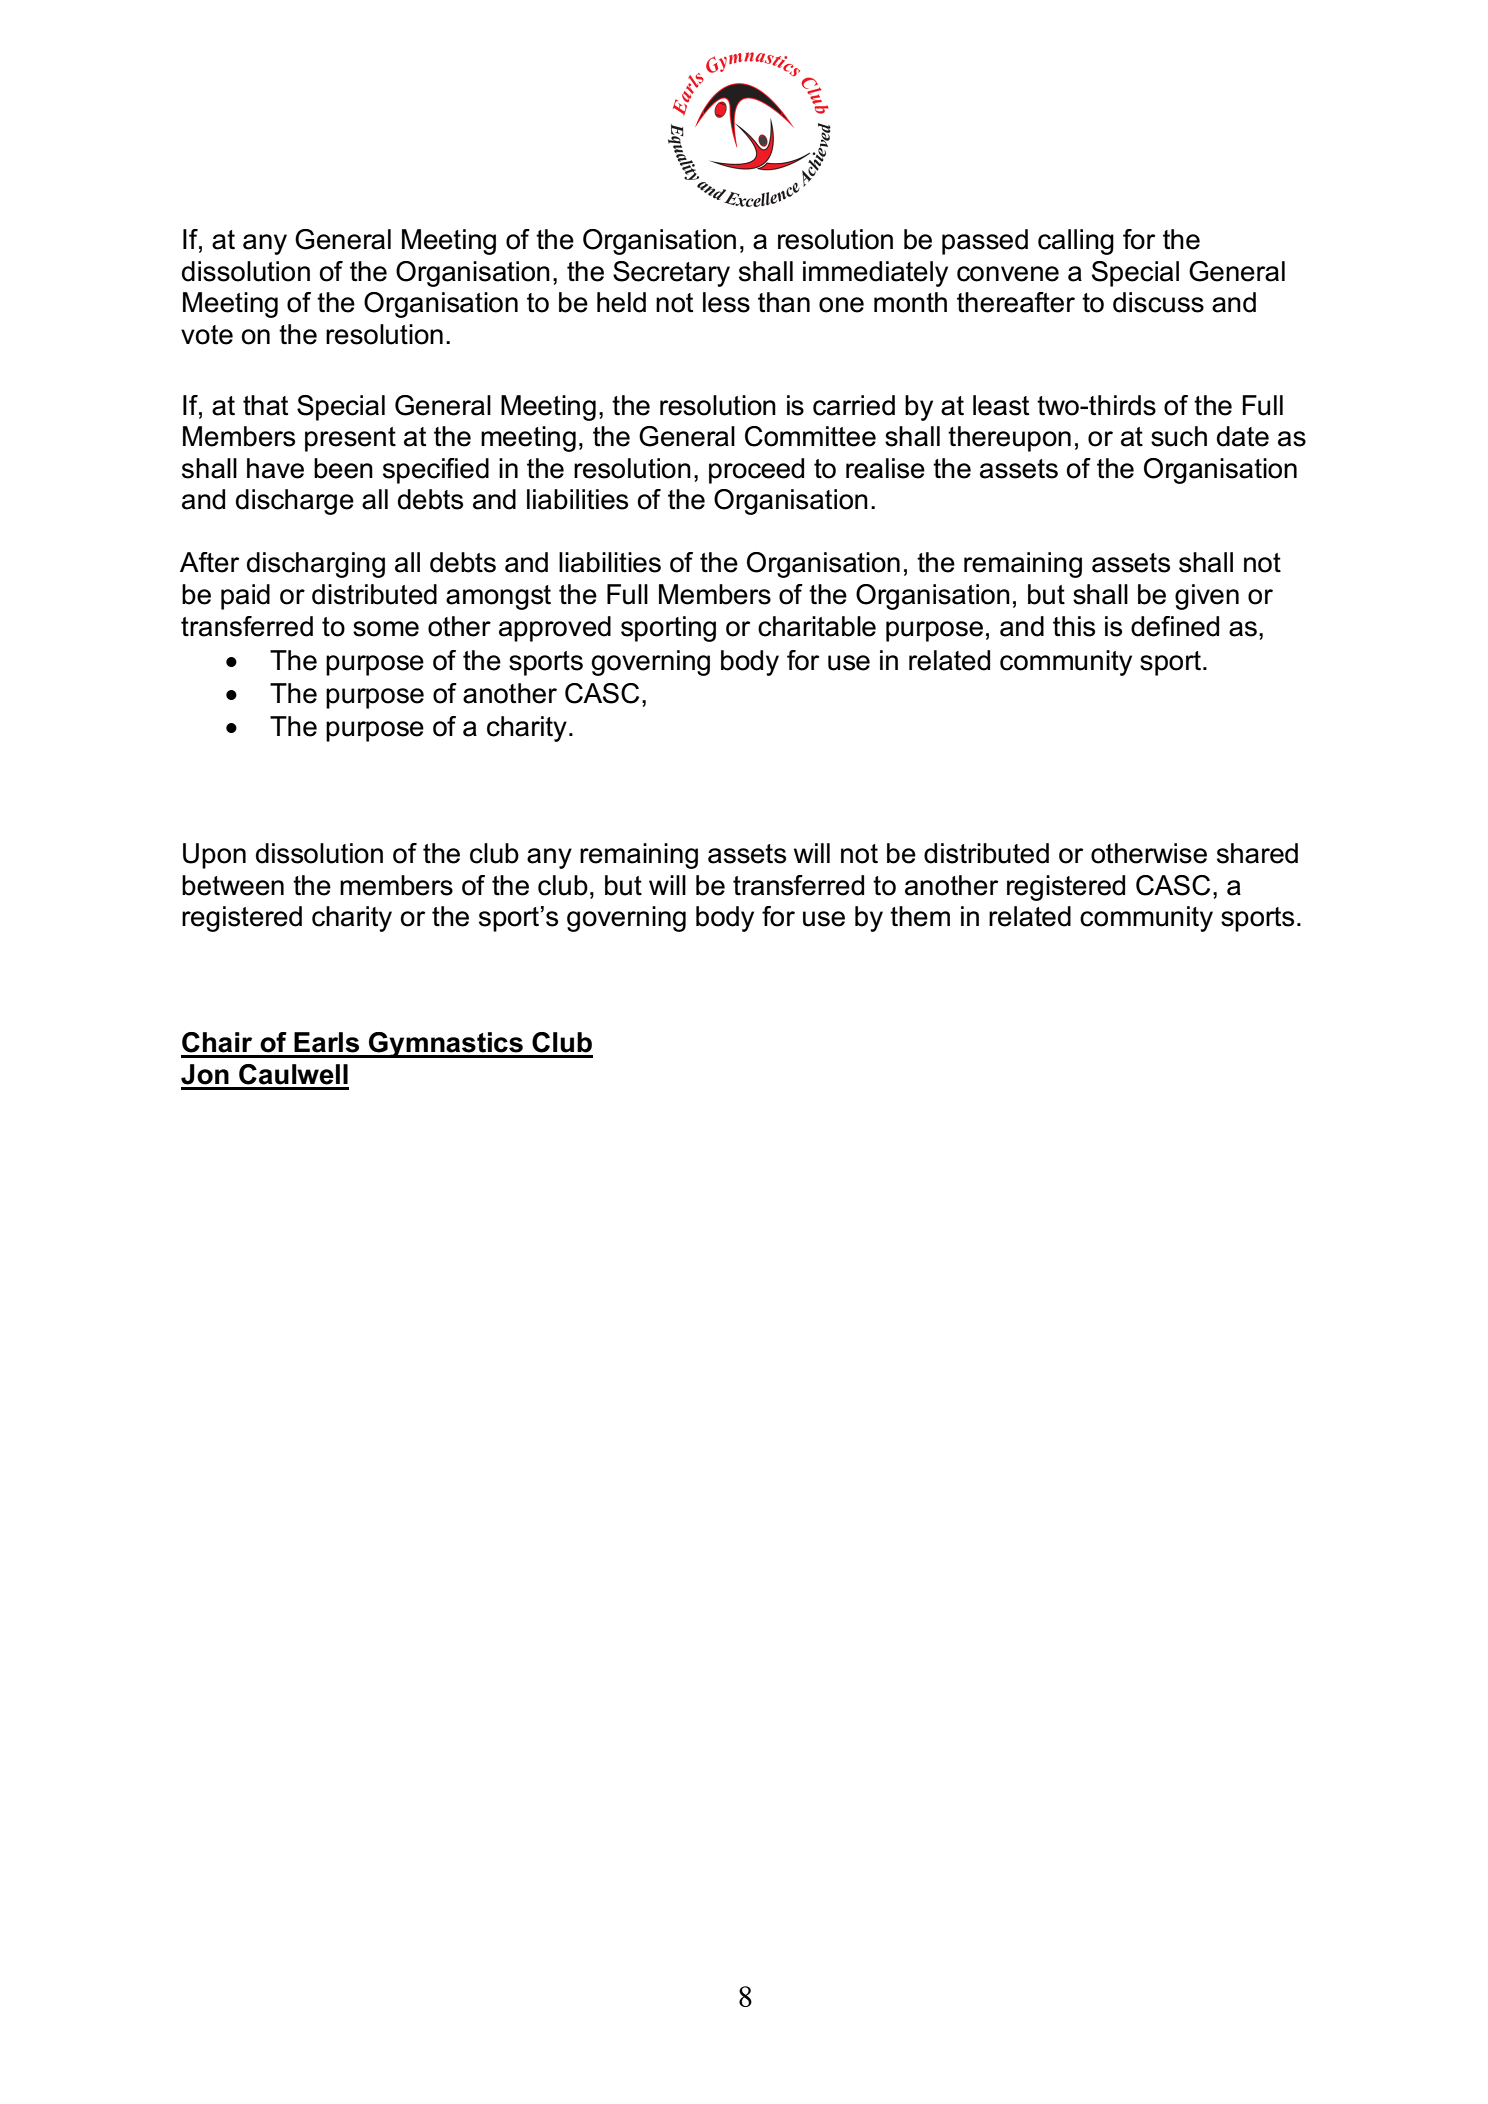  Describe the element at coordinates (295, 502) in the document. I see `discharge` at that location.
